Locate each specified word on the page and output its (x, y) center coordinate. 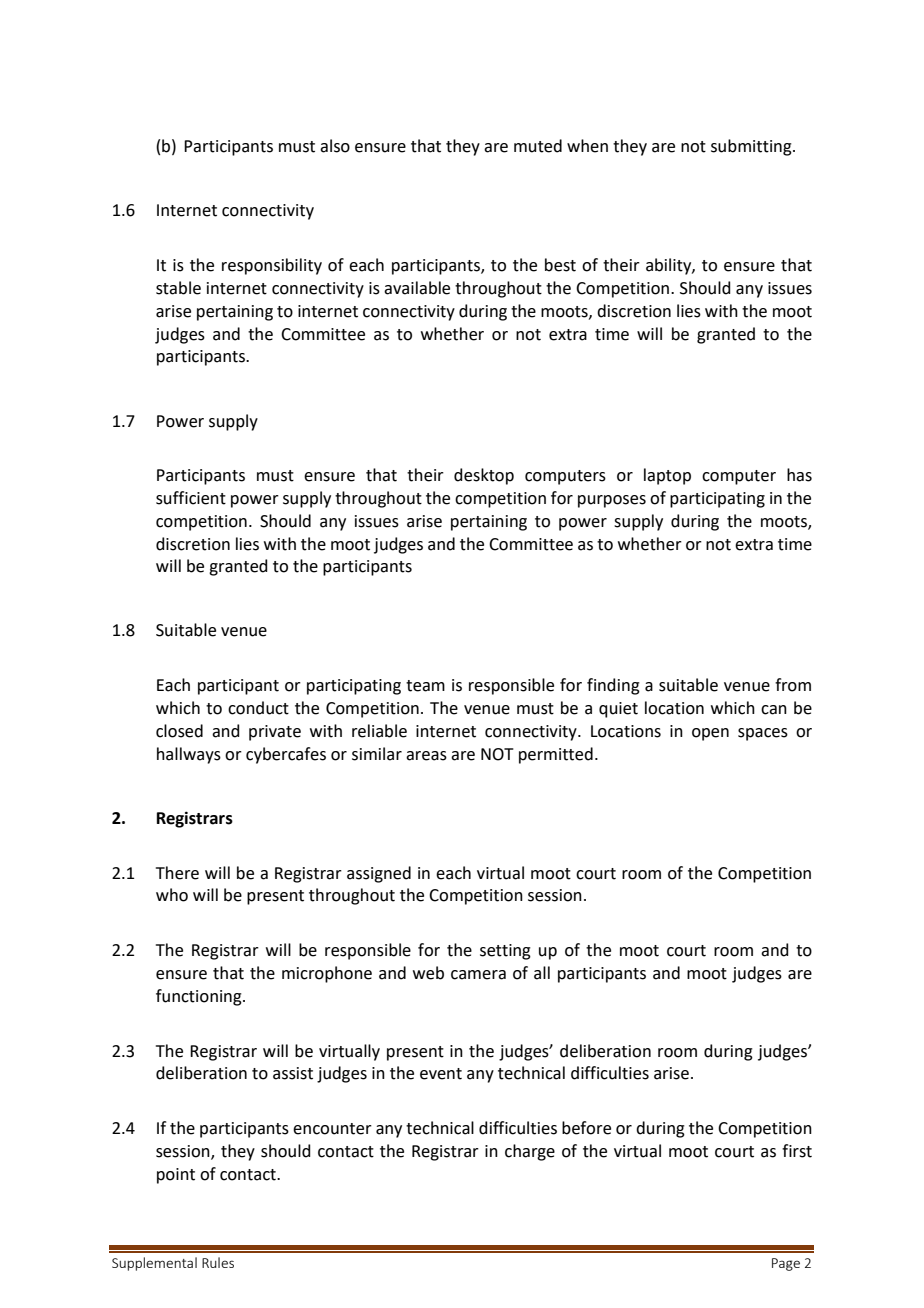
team (425, 686)
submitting (752, 147)
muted (538, 146)
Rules (218, 1262)
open (710, 734)
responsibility (272, 266)
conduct (258, 708)
